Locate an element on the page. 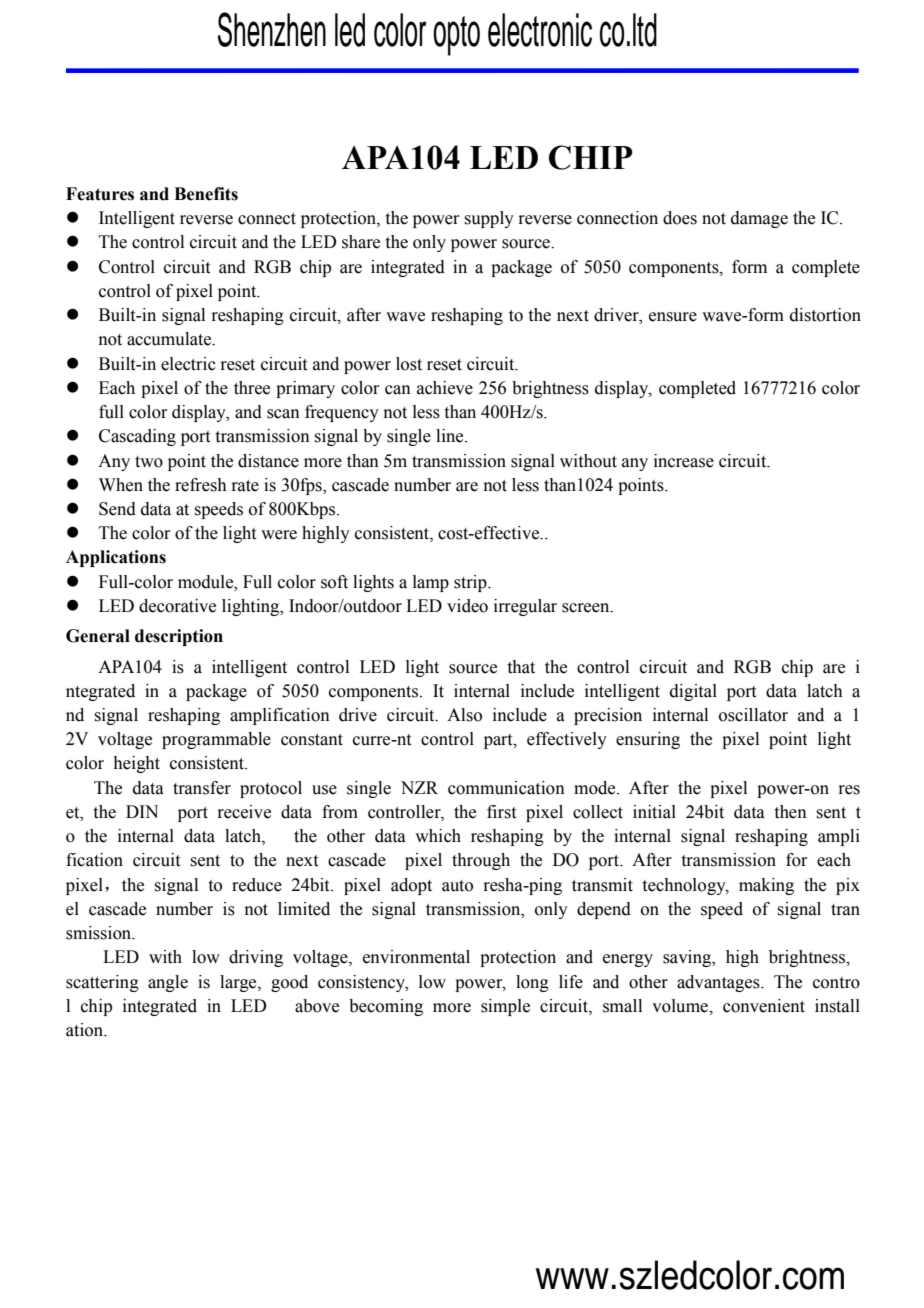  Shenzhen is located at coordinates (272, 29).
